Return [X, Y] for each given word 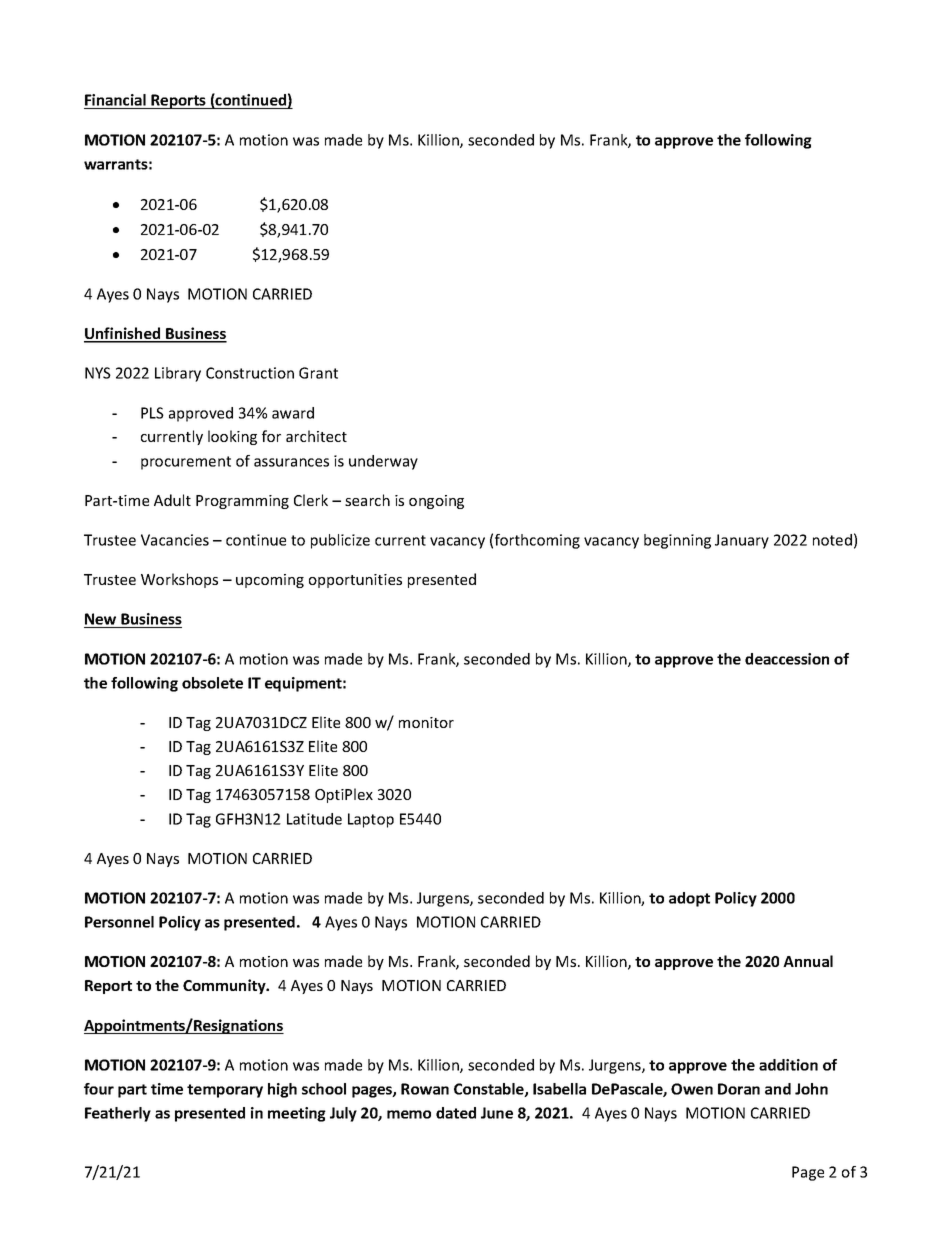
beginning [677, 541]
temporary [225, 1091]
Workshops [179, 580]
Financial [116, 101]
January [742, 541]
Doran [739, 1089]
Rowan [425, 1089]
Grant [318, 373]
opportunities [355, 581]
